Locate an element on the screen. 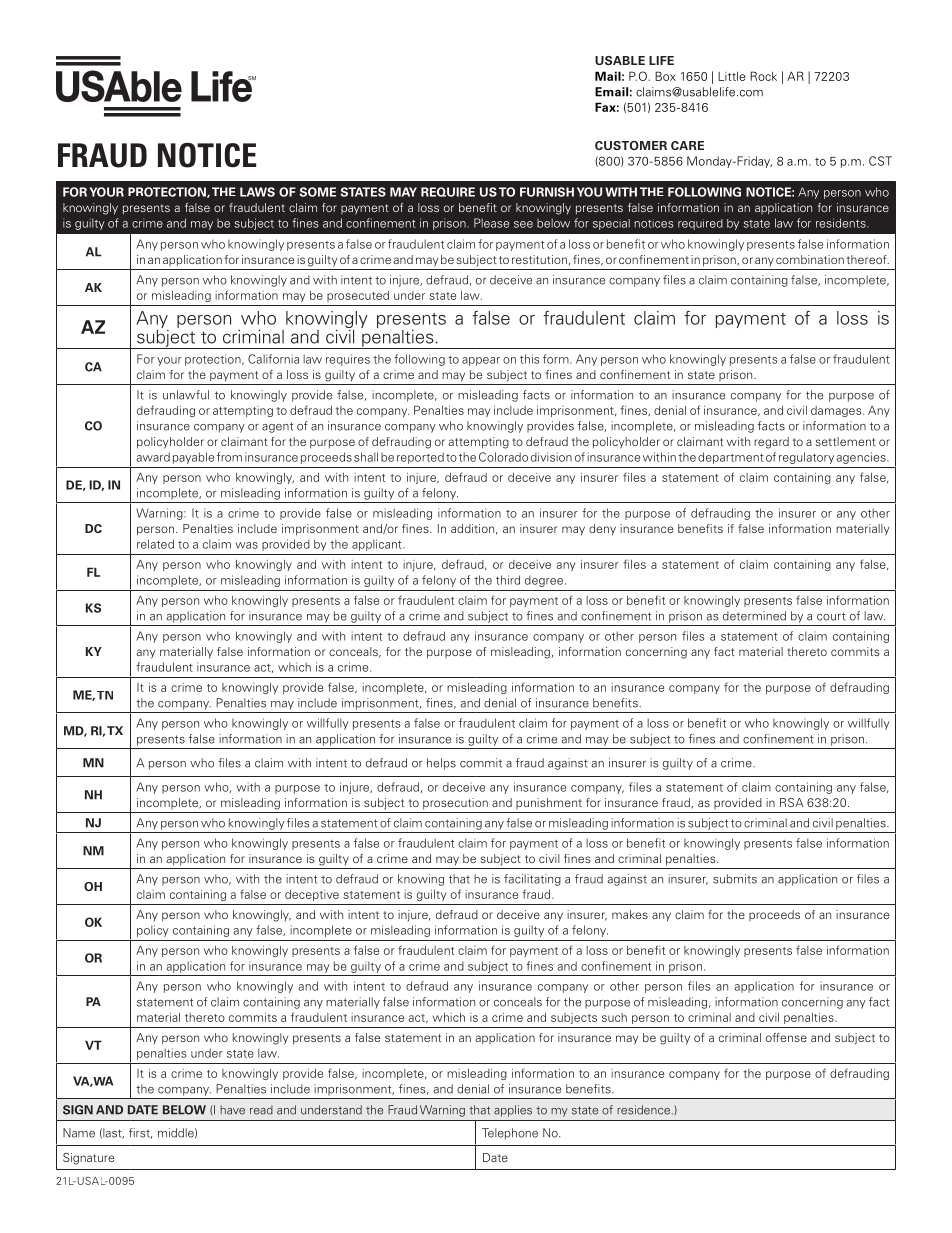 The height and width of the screenshot is (1233, 952). deceptive is located at coordinates (312, 895).
